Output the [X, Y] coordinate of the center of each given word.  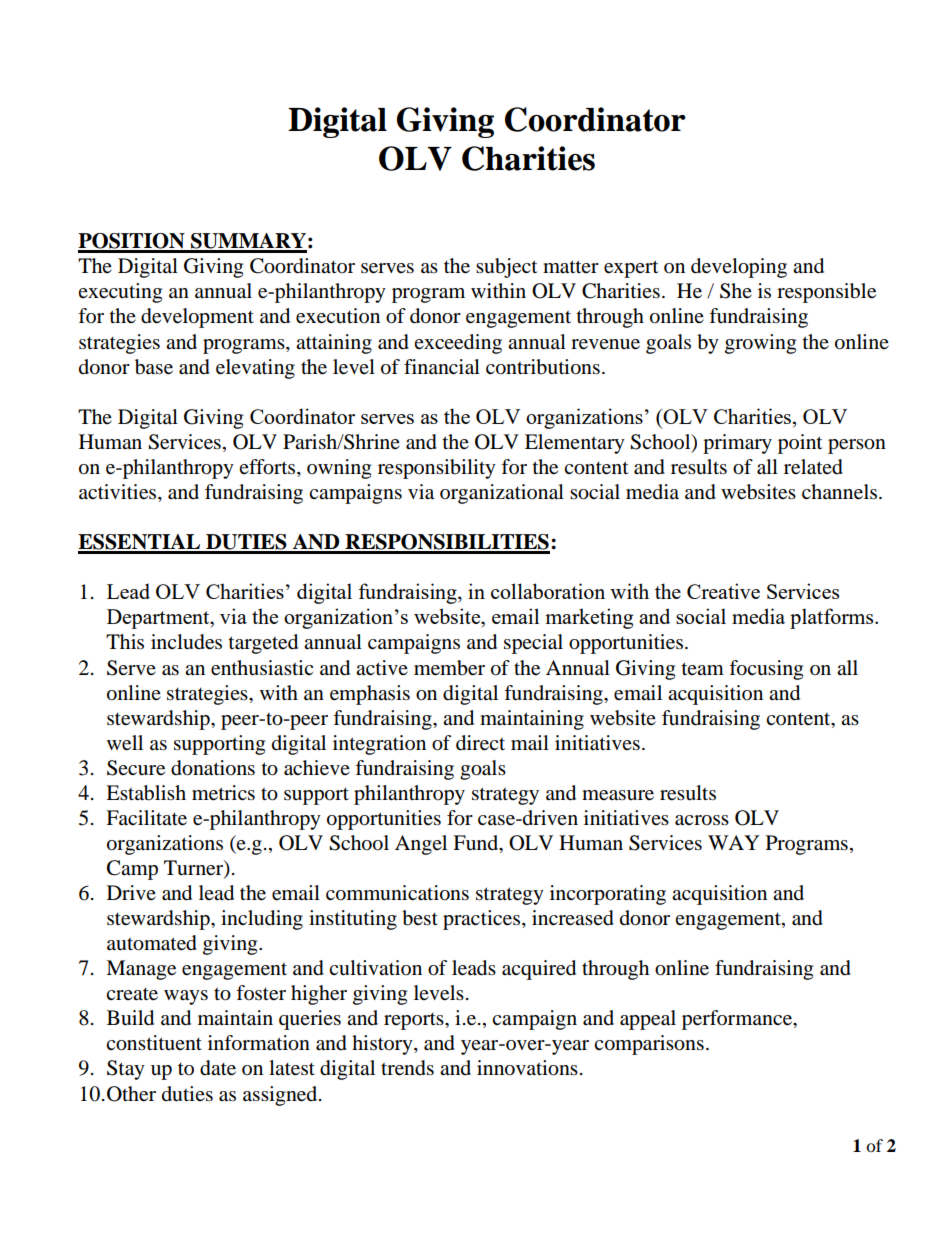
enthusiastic [262, 668]
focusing [766, 670]
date [218, 1068]
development [197, 318]
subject [506, 268]
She [736, 291]
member [449, 668]
